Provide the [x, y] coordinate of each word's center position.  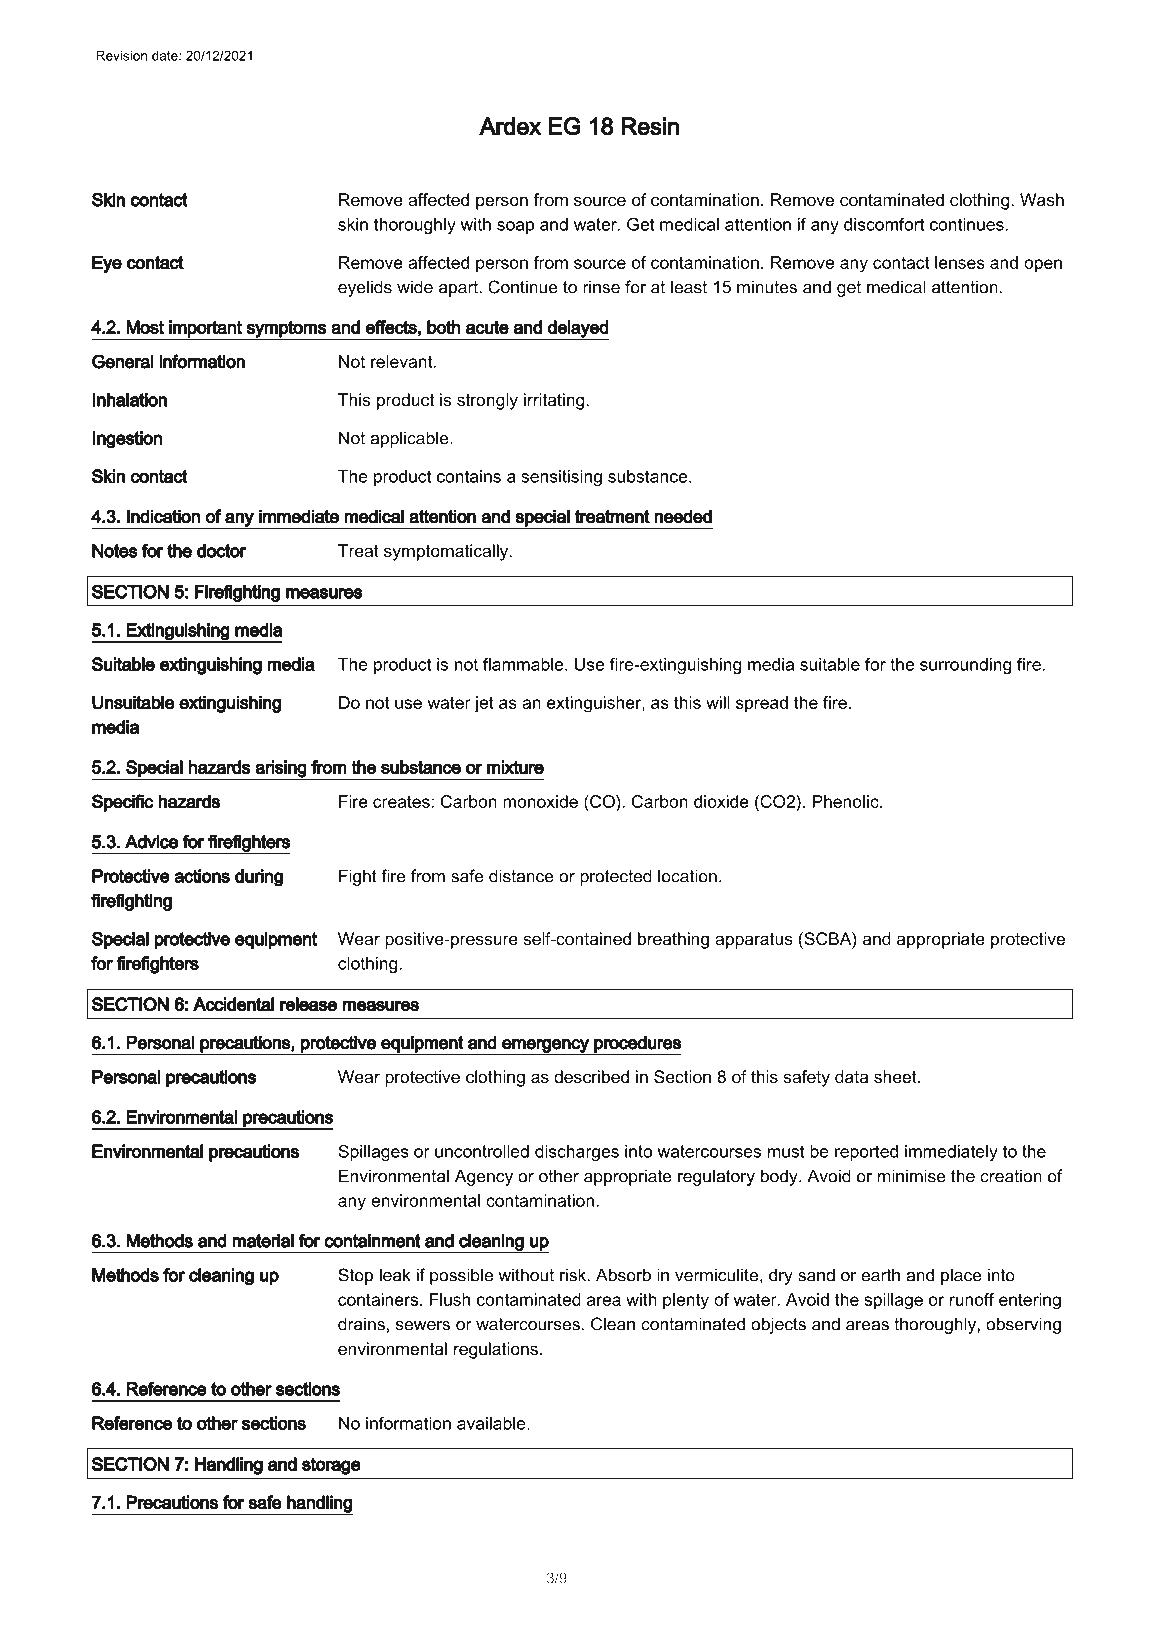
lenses [960, 262]
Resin [650, 126]
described [591, 1077]
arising [281, 770]
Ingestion [127, 440]
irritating [554, 401]
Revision [122, 55]
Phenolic [847, 801]
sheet [896, 1076]
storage [331, 1466]
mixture [515, 767]
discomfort [884, 224]
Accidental [233, 1004]
